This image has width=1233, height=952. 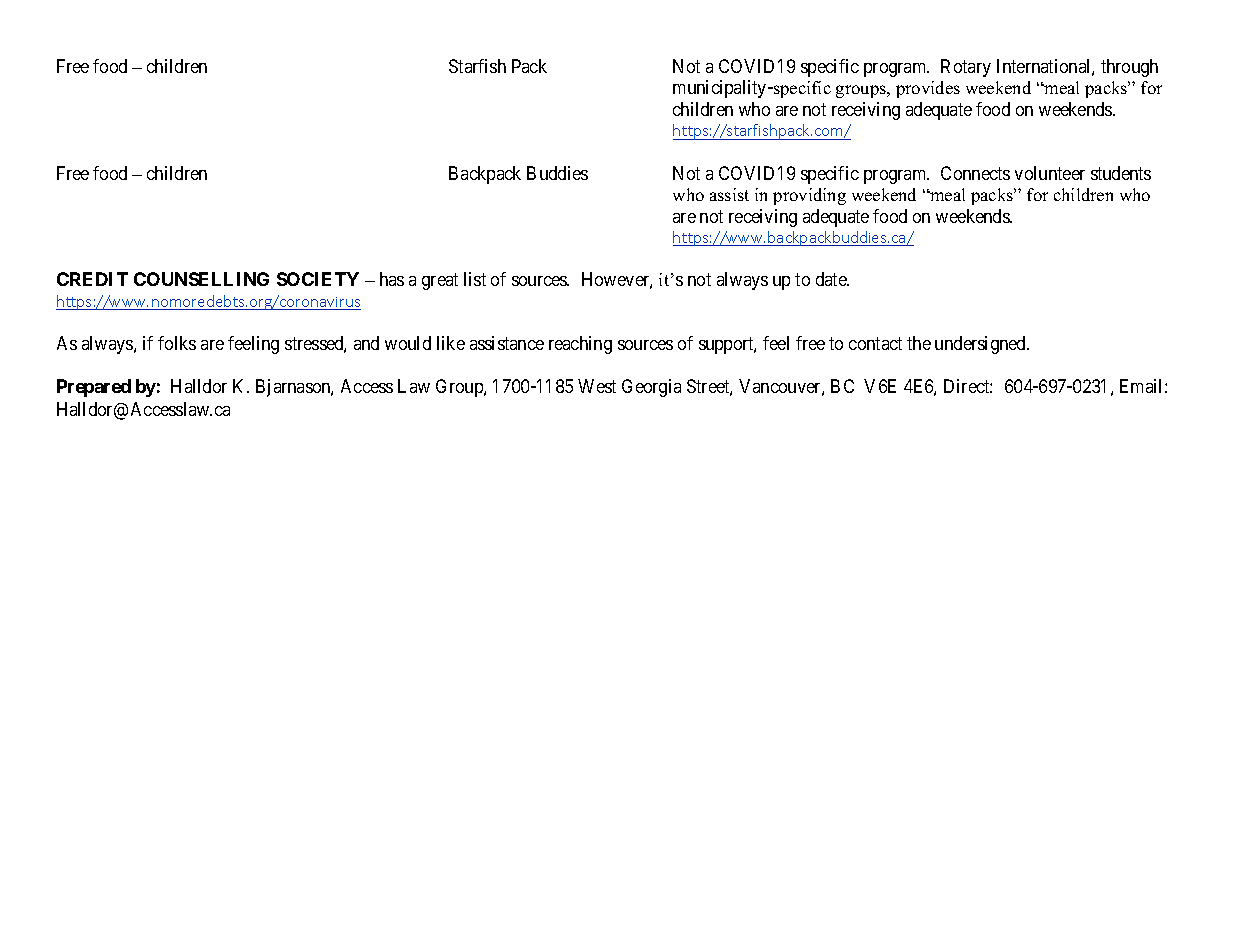 What do you see at coordinates (94, 388) in the image?
I see `Prepared` at bounding box center [94, 388].
